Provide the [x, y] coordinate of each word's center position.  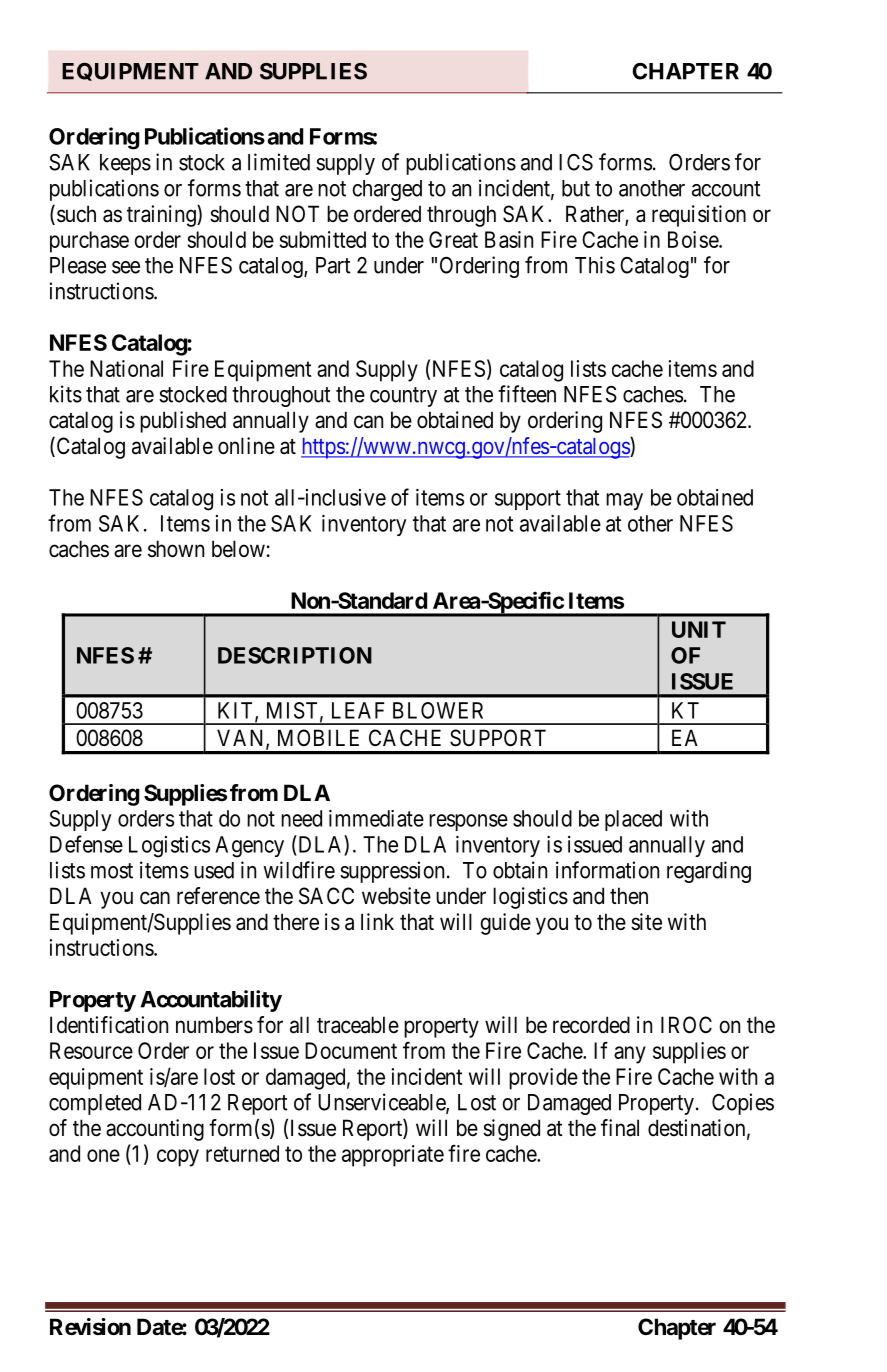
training [162, 216]
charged [387, 190]
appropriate [393, 1156]
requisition [699, 216]
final [620, 1128]
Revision [90, 1327]
